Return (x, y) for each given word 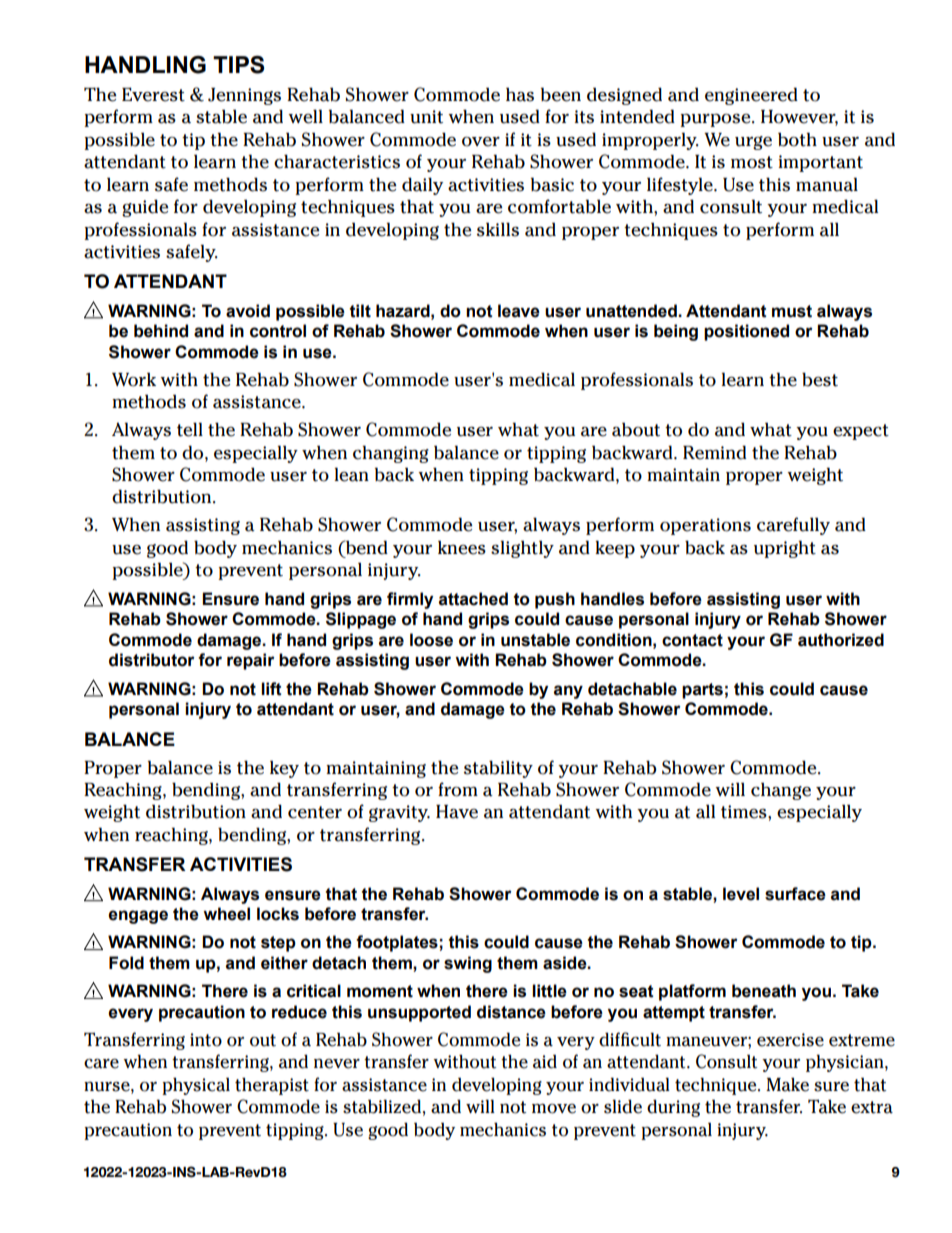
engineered (751, 96)
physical (196, 1086)
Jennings (244, 96)
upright (785, 549)
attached (473, 599)
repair (251, 661)
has (520, 95)
